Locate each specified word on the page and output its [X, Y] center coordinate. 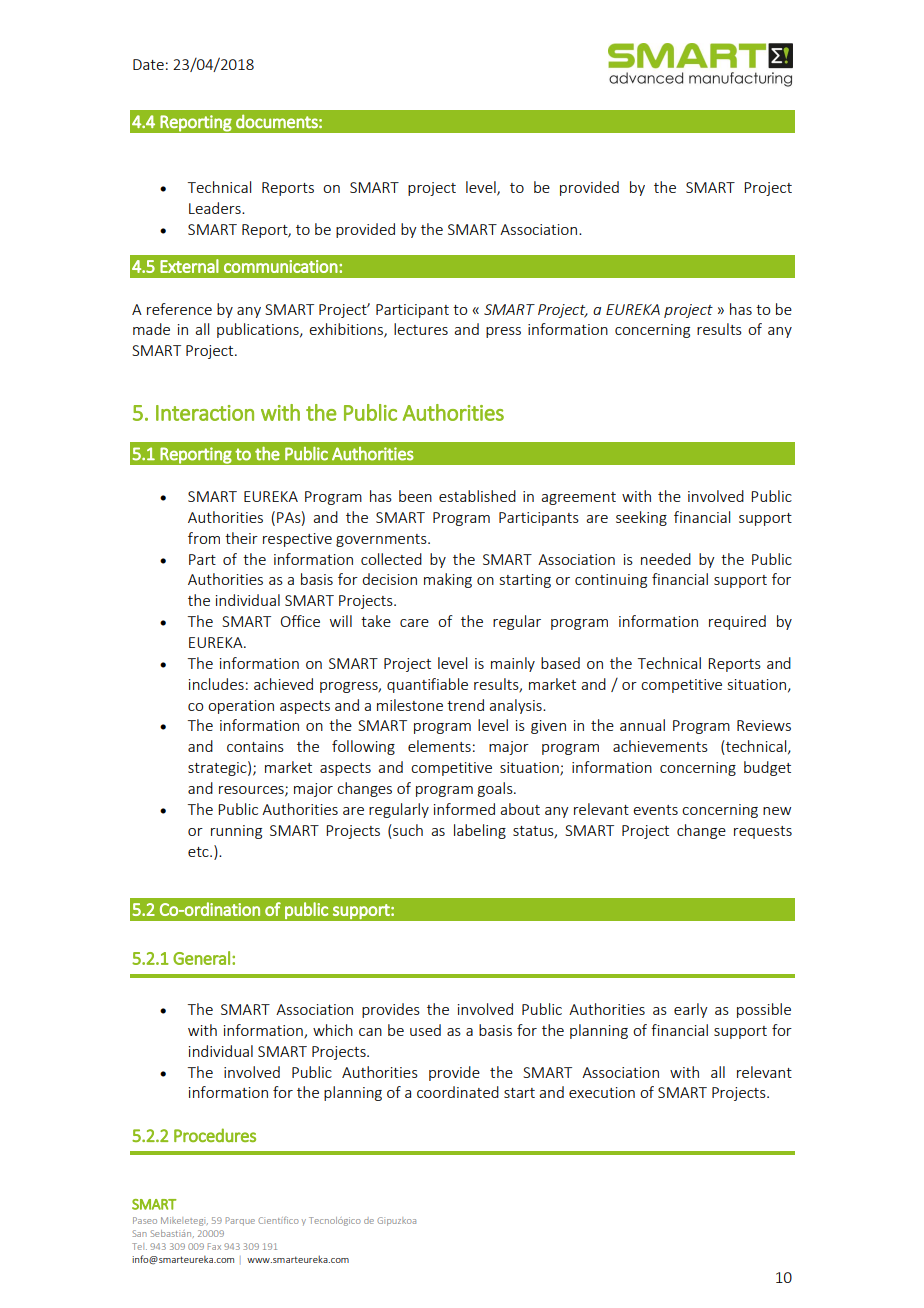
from [204, 538]
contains [255, 746]
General [201, 958]
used [425, 1030]
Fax [214, 1246]
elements [439, 746]
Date [148, 64]
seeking [641, 518]
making [448, 580]
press [503, 332]
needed [666, 559]
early [691, 1010]
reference [179, 309]
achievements [660, 746]
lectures [421, 329]
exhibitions [347, 330]
